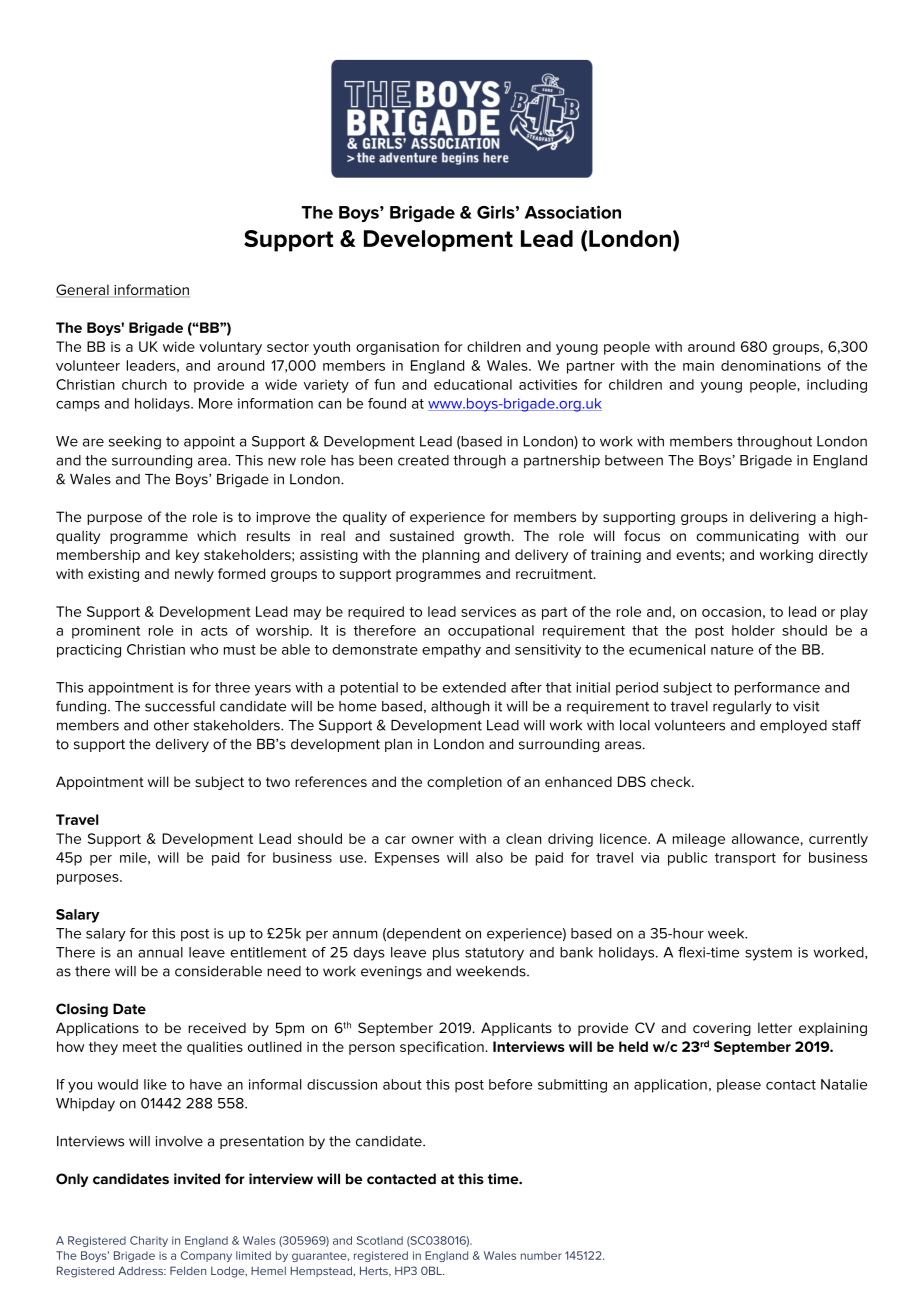 This screenshot has width=924, height=1308. I want to click on two, so click(278, 782).
